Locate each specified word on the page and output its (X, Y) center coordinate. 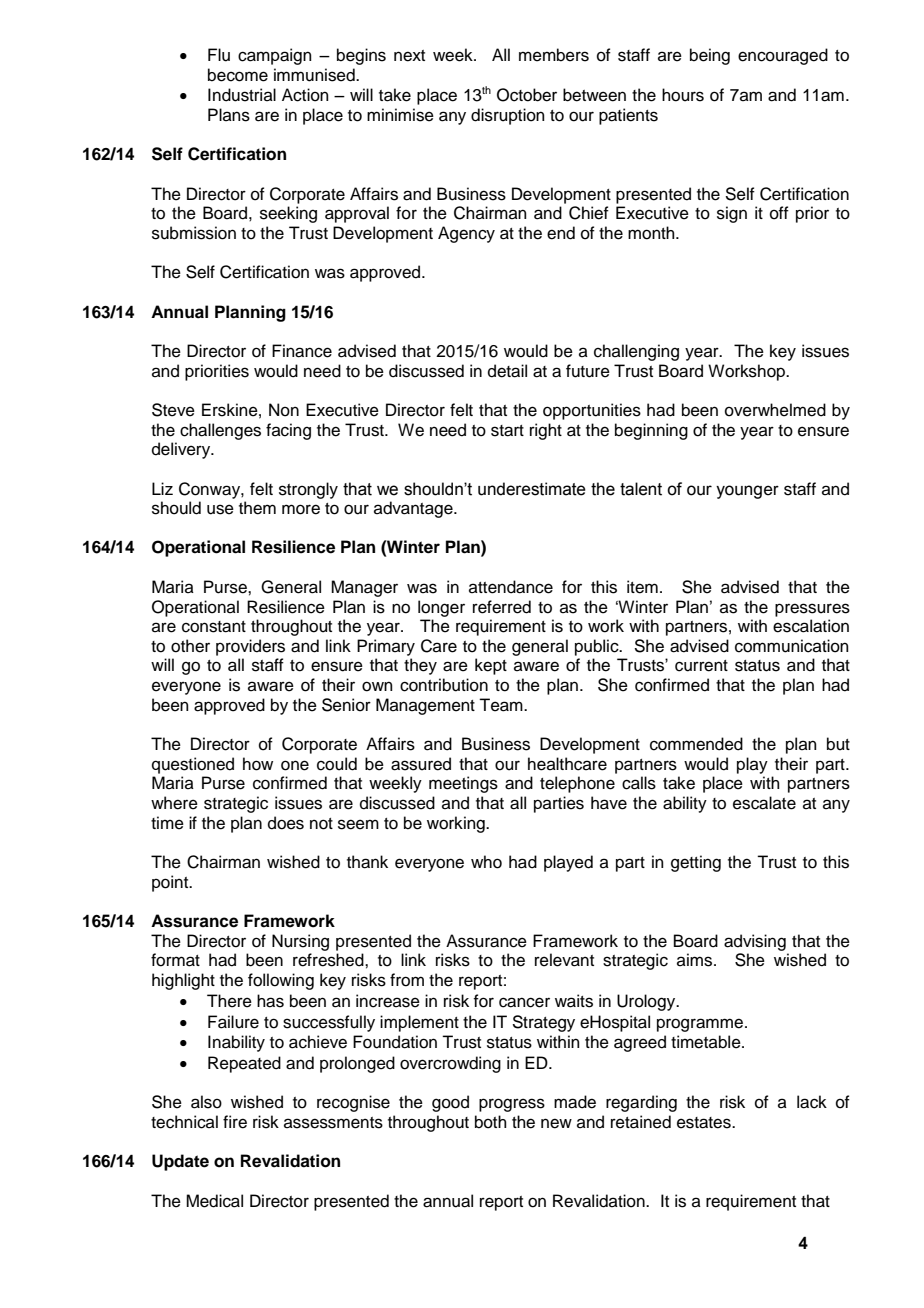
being (710, 56)
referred (502, 607)
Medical (214, 1201)
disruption (508, 116)
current (701, 666)
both (491, 1122)
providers (250, 647)
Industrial (242, 95)
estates (705, 1123)
